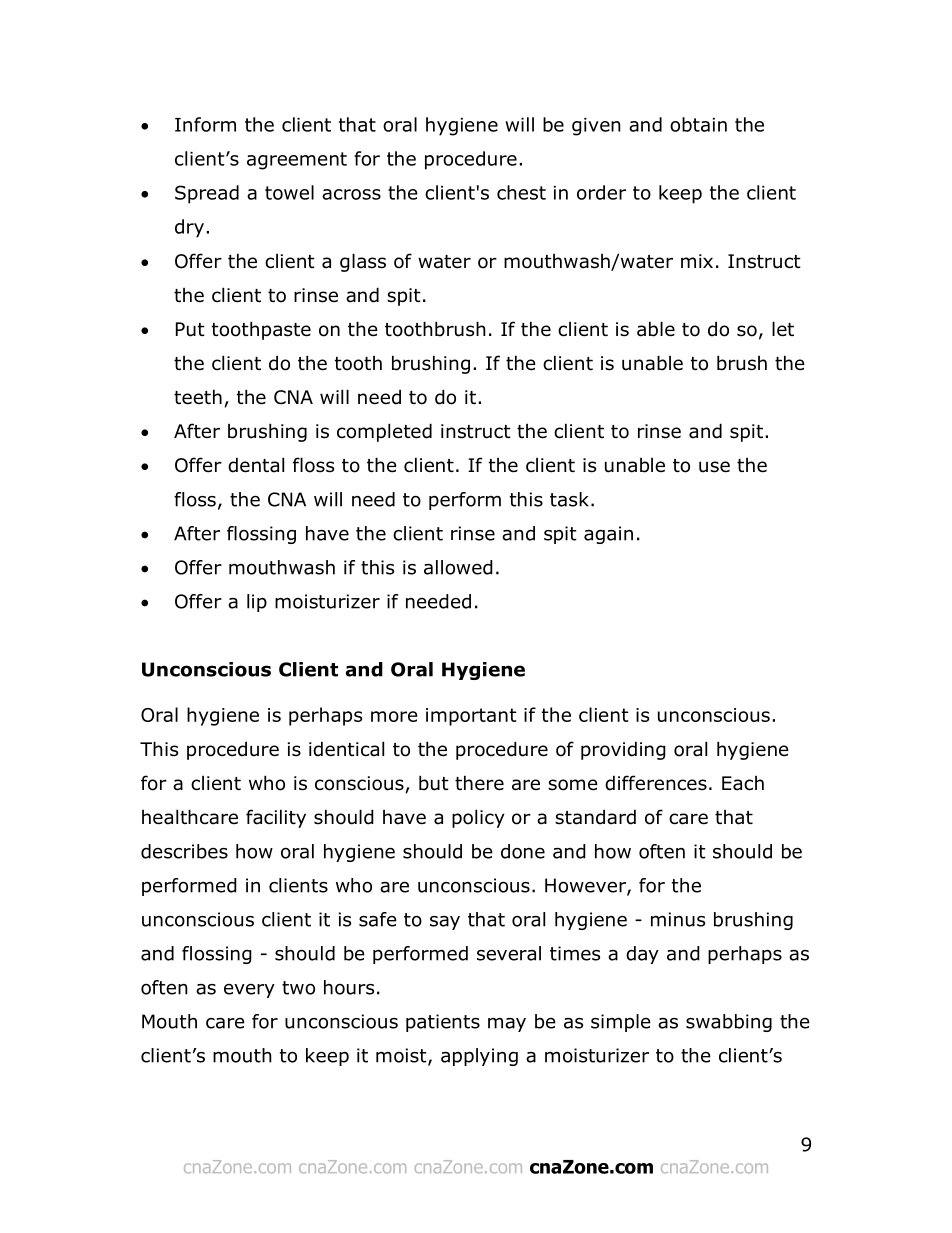  I want to click on policy, so click(478, 818).
